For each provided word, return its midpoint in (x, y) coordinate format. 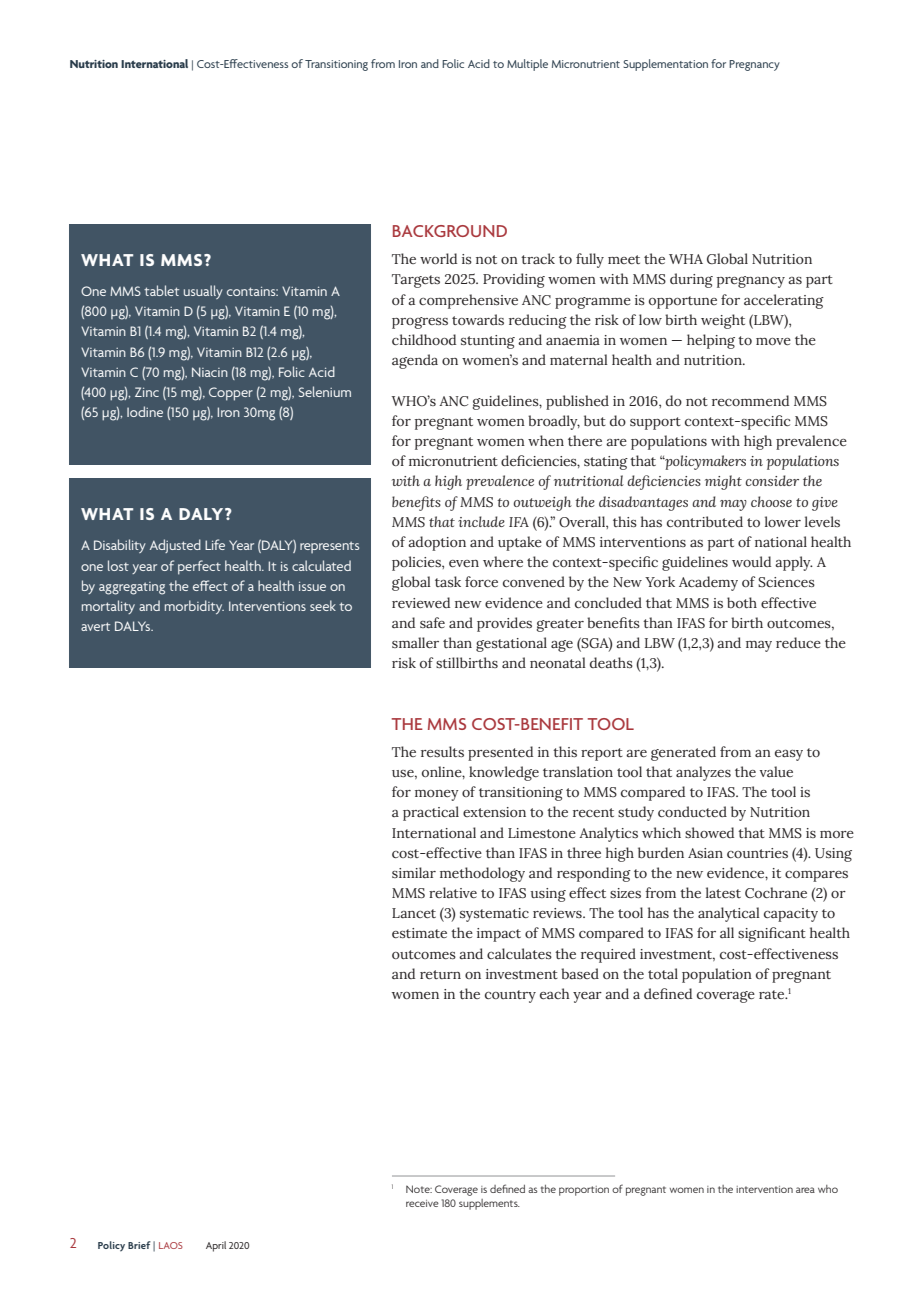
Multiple (527, 65)
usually (203, 292)
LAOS (171, 1245)
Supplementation (665, 65)
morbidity (194, 607)
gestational (511, 644)
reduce (798, 642)
